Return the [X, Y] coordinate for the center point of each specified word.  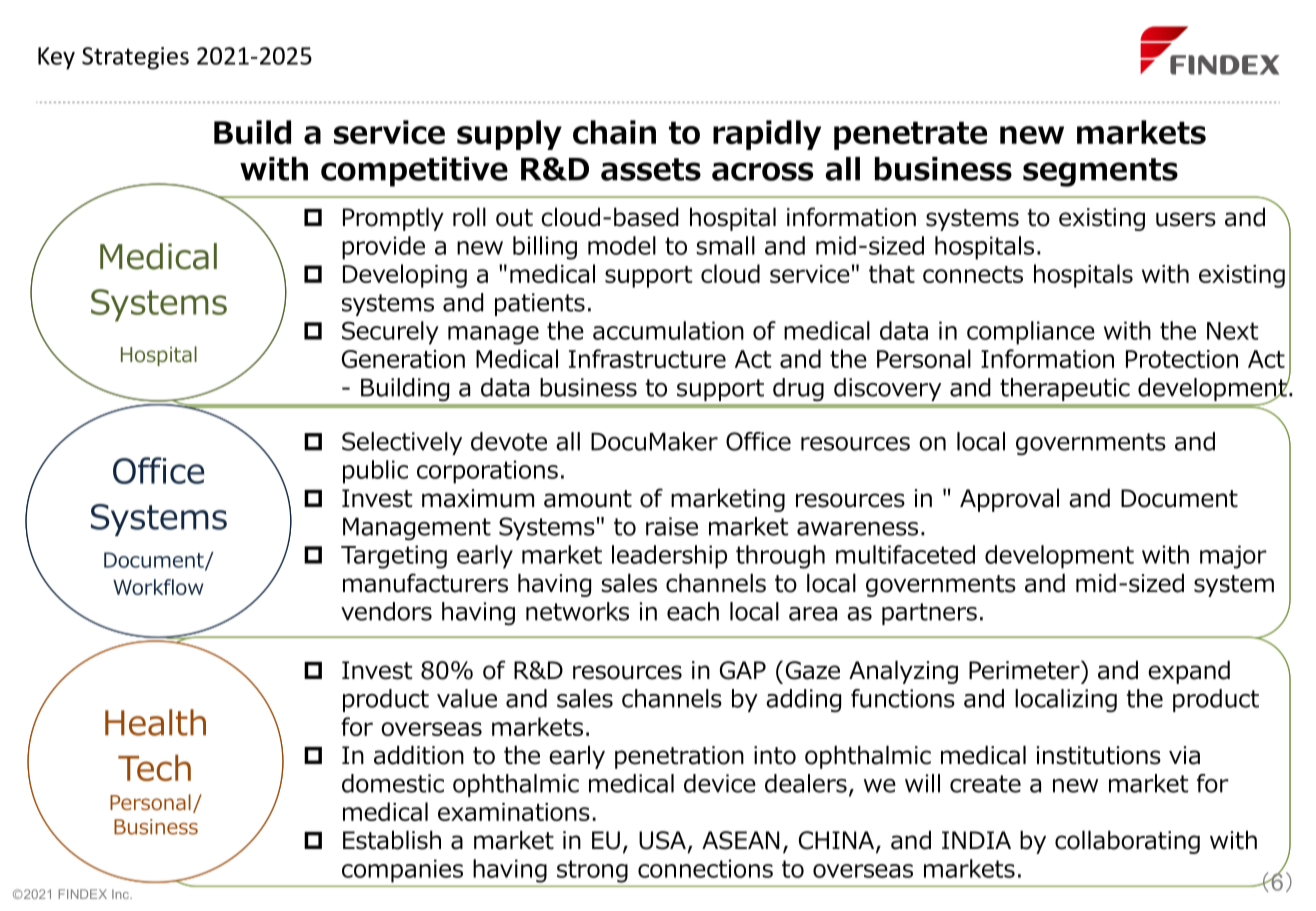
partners [929, 614]
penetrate [910, 135]
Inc [121, 894]
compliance [1031, 333]
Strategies [135, 58]
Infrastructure [647, 358]
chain [614, 132]
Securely [390, 333]
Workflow [158, 587]
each [693, 611]
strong [592, 871]
